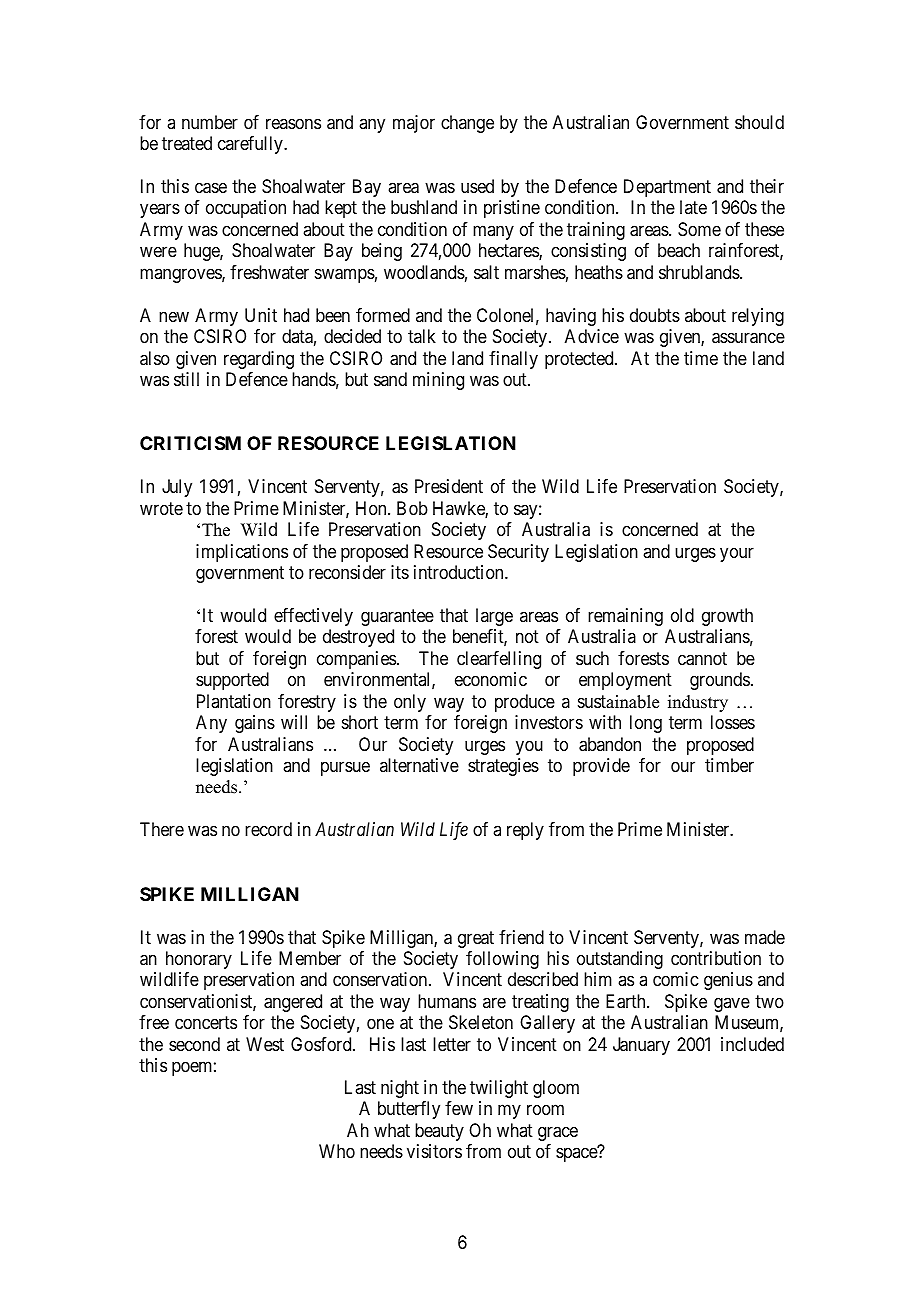 This document has height=1308, width=924. What do you see at coordinates (729, 765) in the document?
I see `timber` at bounding box center [729, 765].
